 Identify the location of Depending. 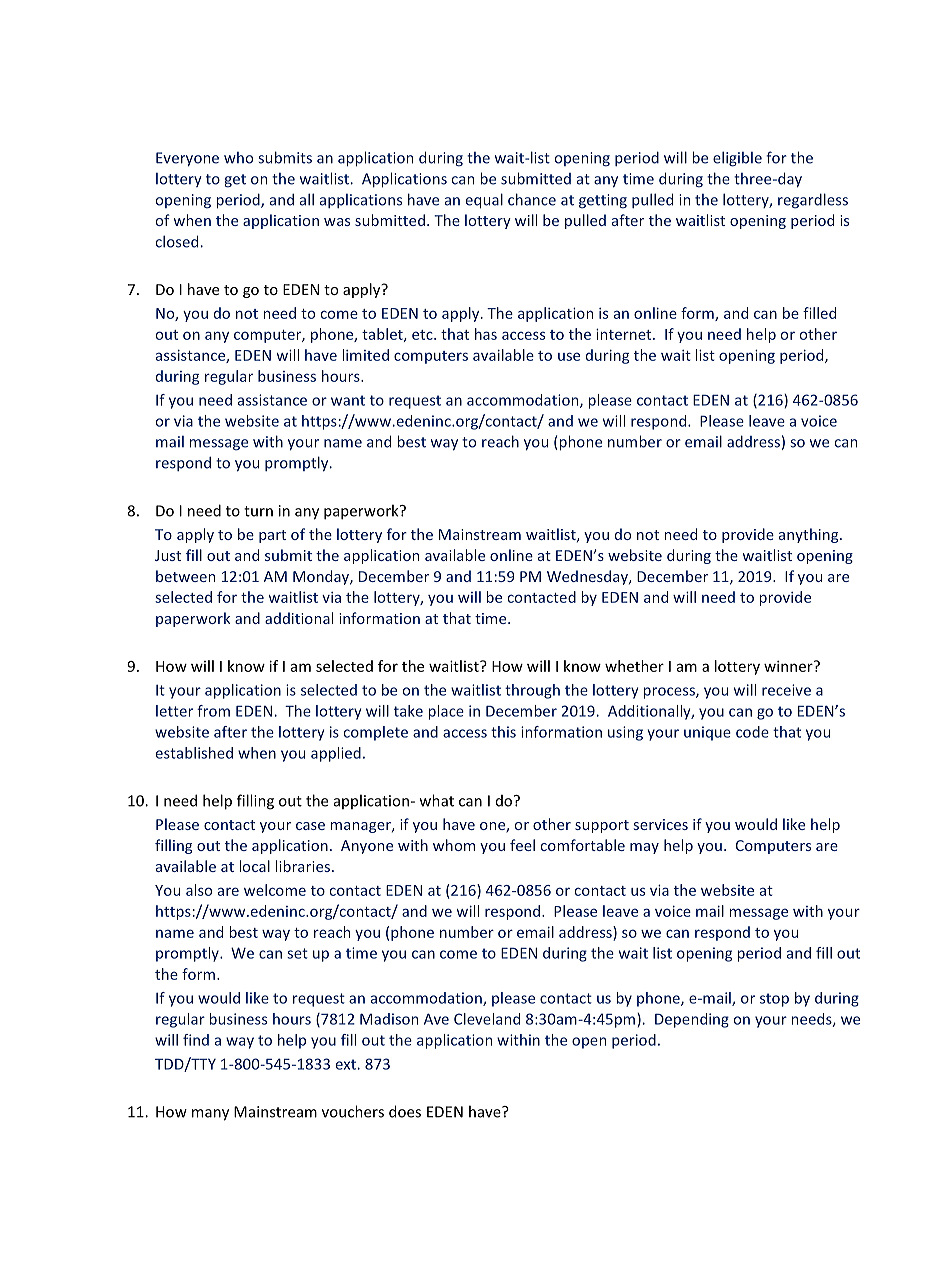
(692, 1020).
